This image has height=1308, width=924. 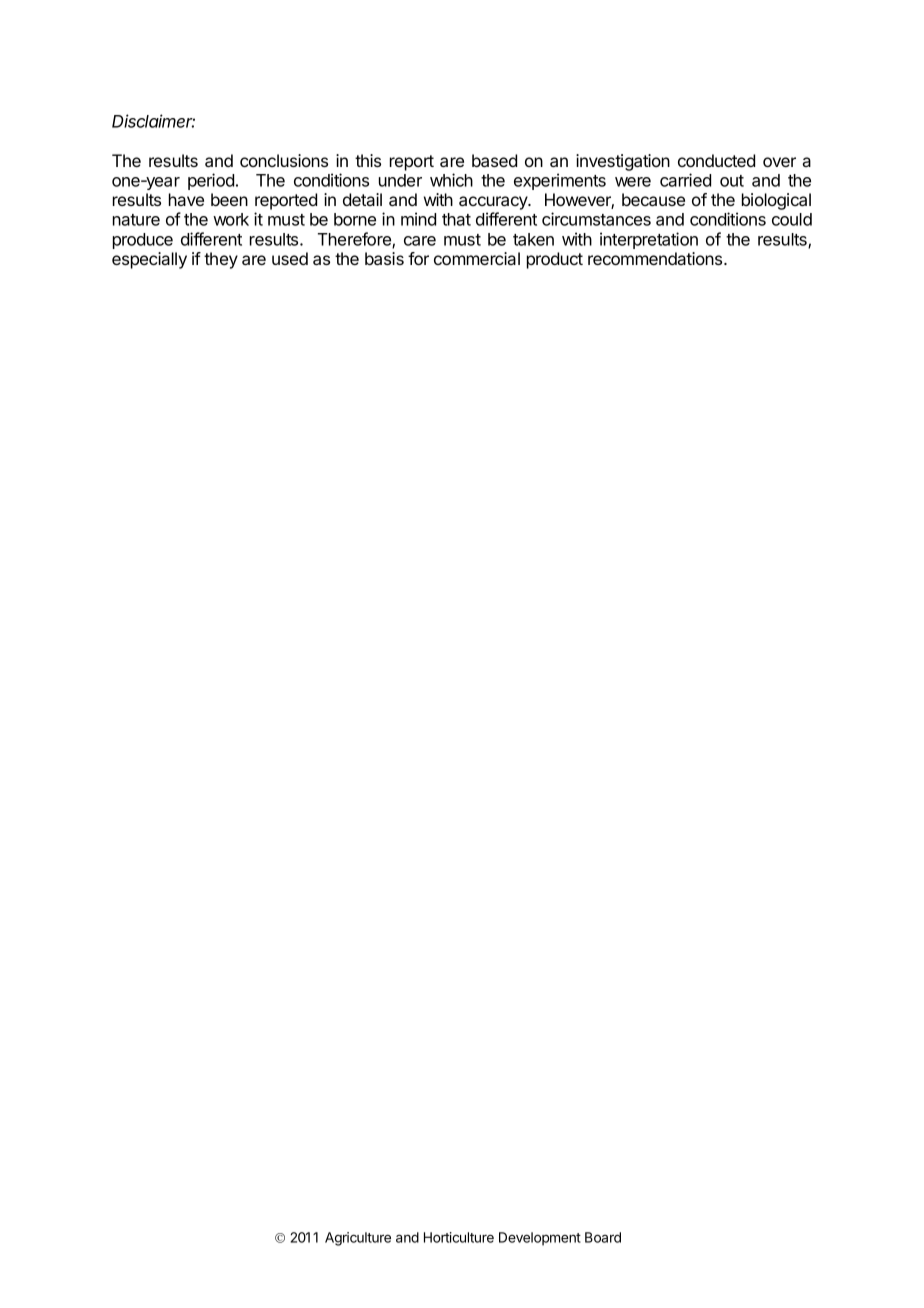 What do you see at coordinates (211, 181) in the image?
I see `period` at bounding box center [211, 181].
